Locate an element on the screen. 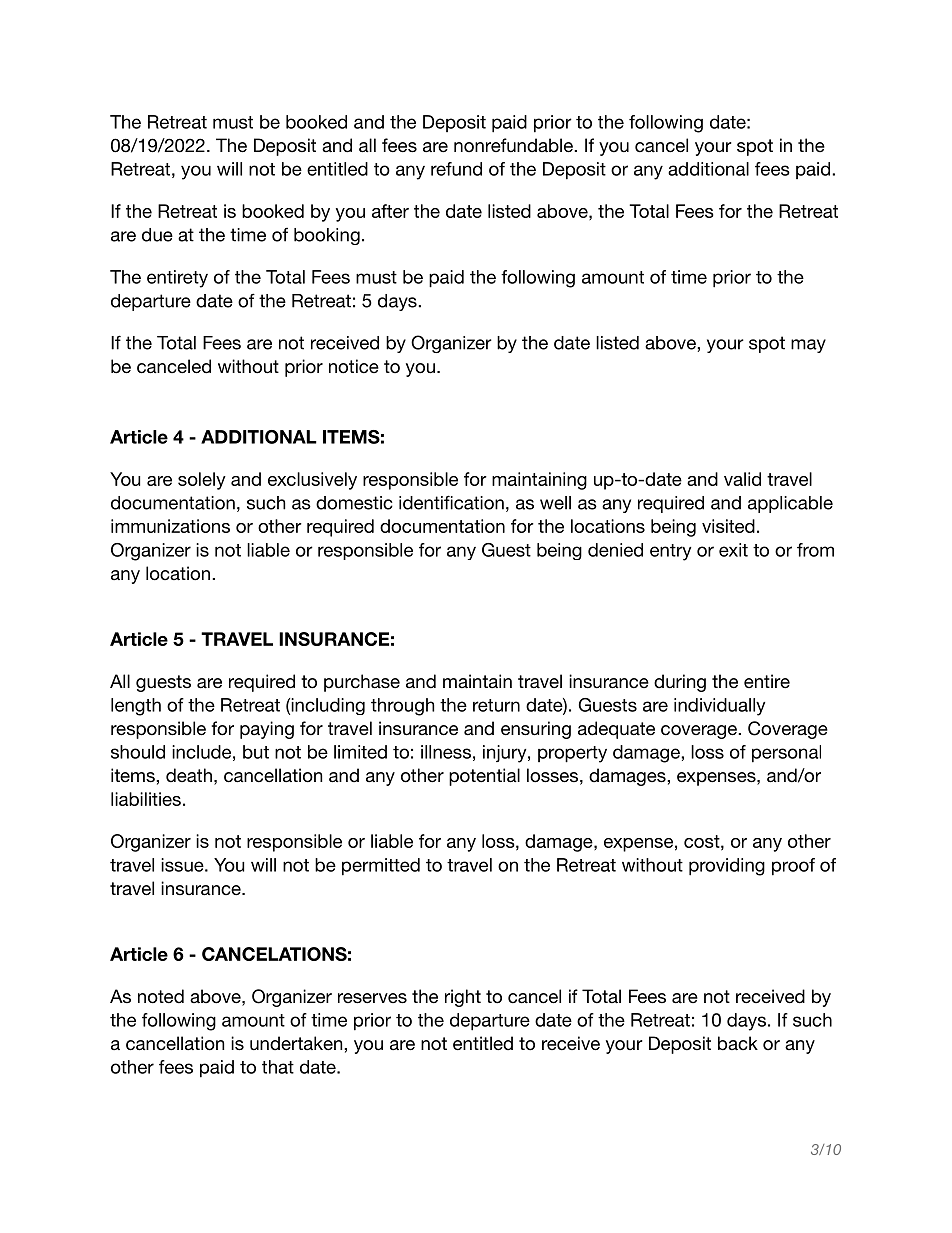 The width and height of the screenshot is (952, 1233). personal is located at coordinates (786, 754).
